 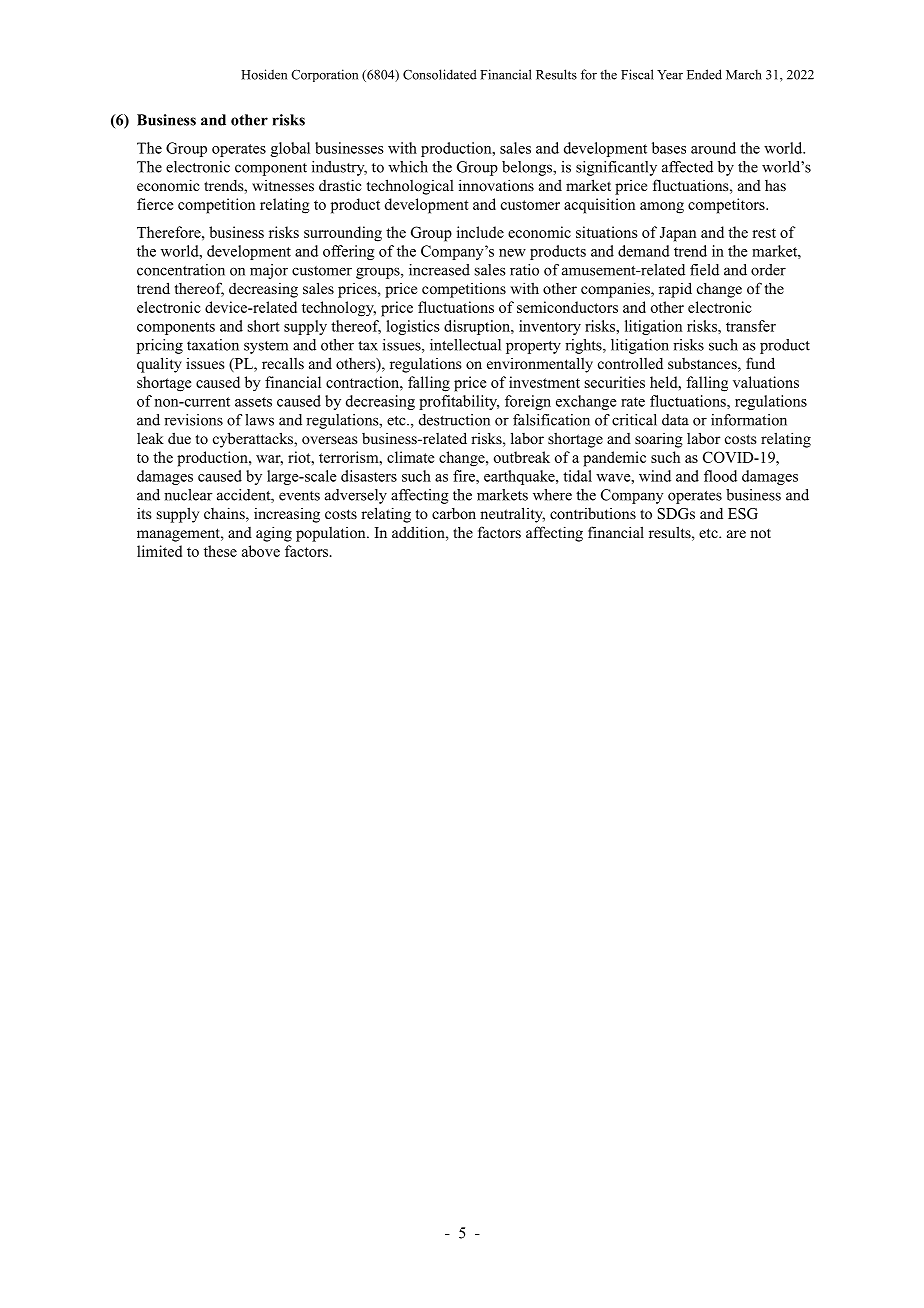 What do you see at coordinates (675, 420) in the screenshot?
I see `data` at bounding box center [675, 420].
